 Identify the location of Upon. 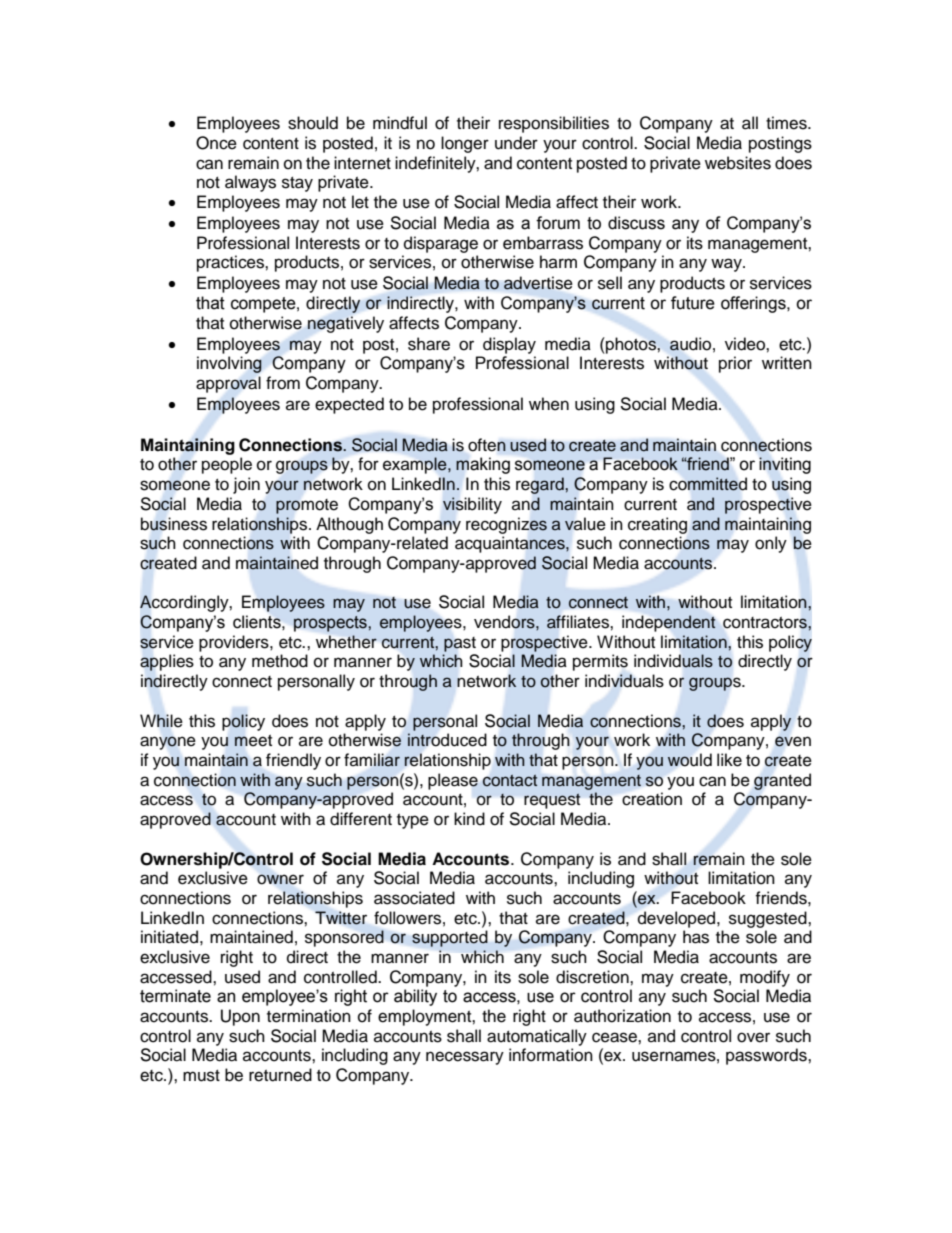
(240, 1017).
